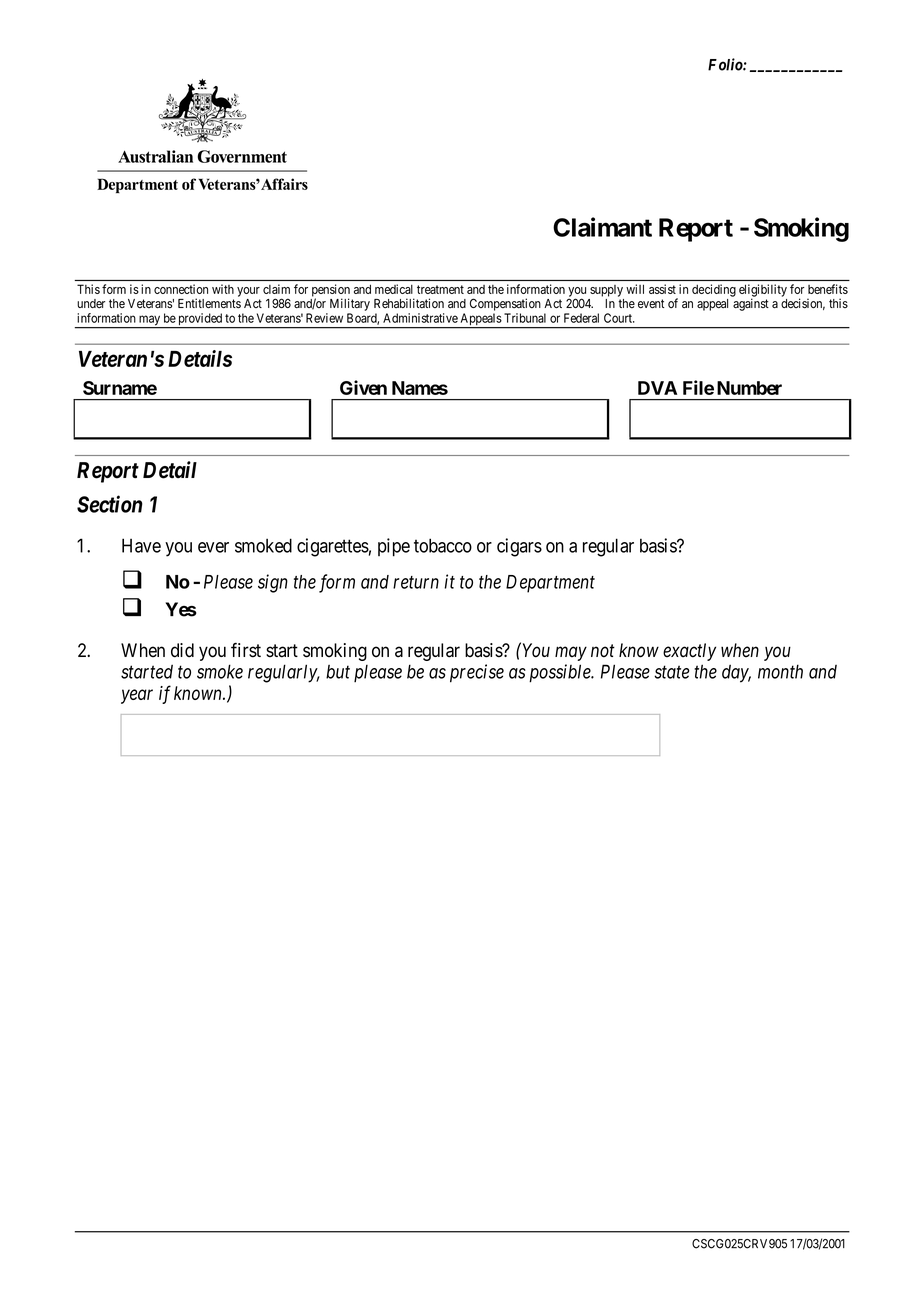 The image size is (924, 1307). What do you see at coordinates (726, 64) in the image?
I see `Folio` at bounding box center [726, 64].
